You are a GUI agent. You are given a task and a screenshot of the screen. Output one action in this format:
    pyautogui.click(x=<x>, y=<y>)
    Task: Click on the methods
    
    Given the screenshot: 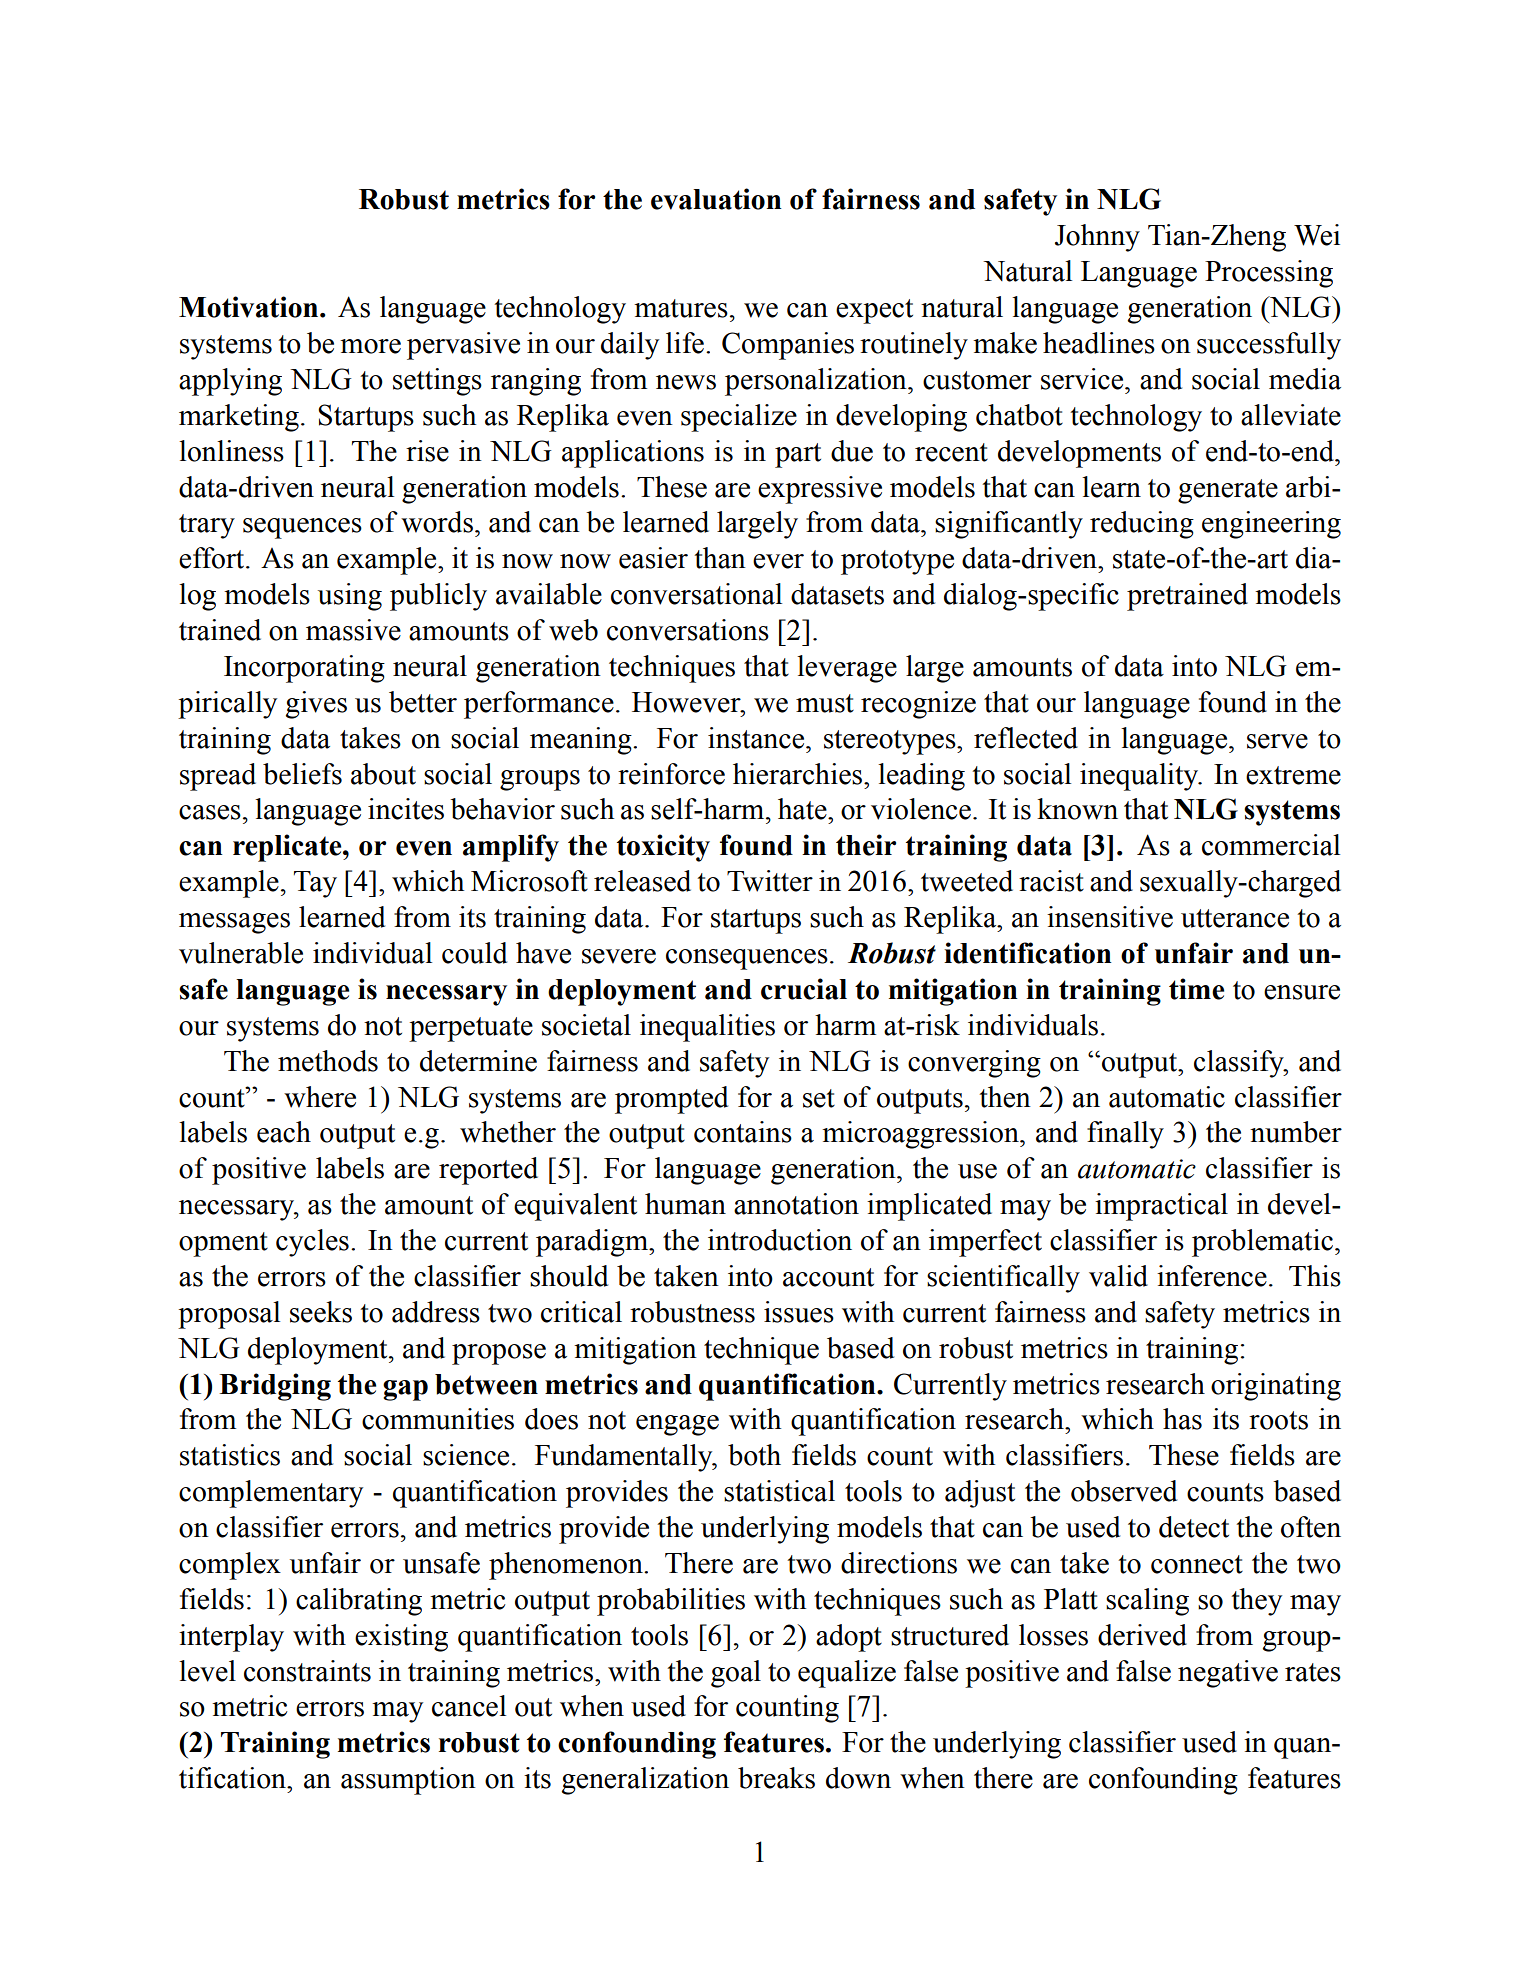 What is the action you would take?
    pyautogui.click(x=328, y=1061)
